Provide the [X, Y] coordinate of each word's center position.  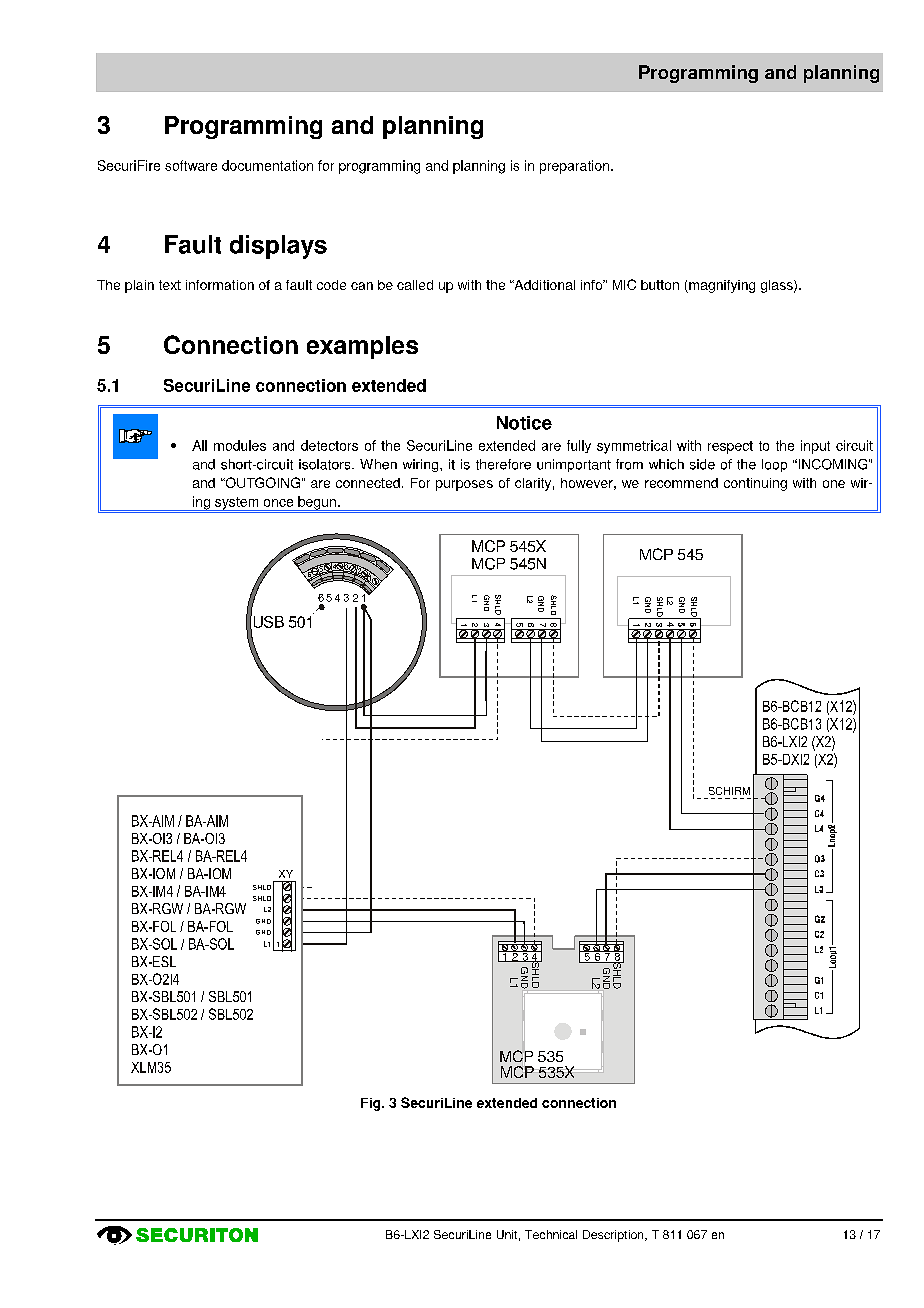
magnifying [721, 286]
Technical [551, 1234]
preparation [576, 167]
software [191, 165]
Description [614, 1236]
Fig [372, 1104]
